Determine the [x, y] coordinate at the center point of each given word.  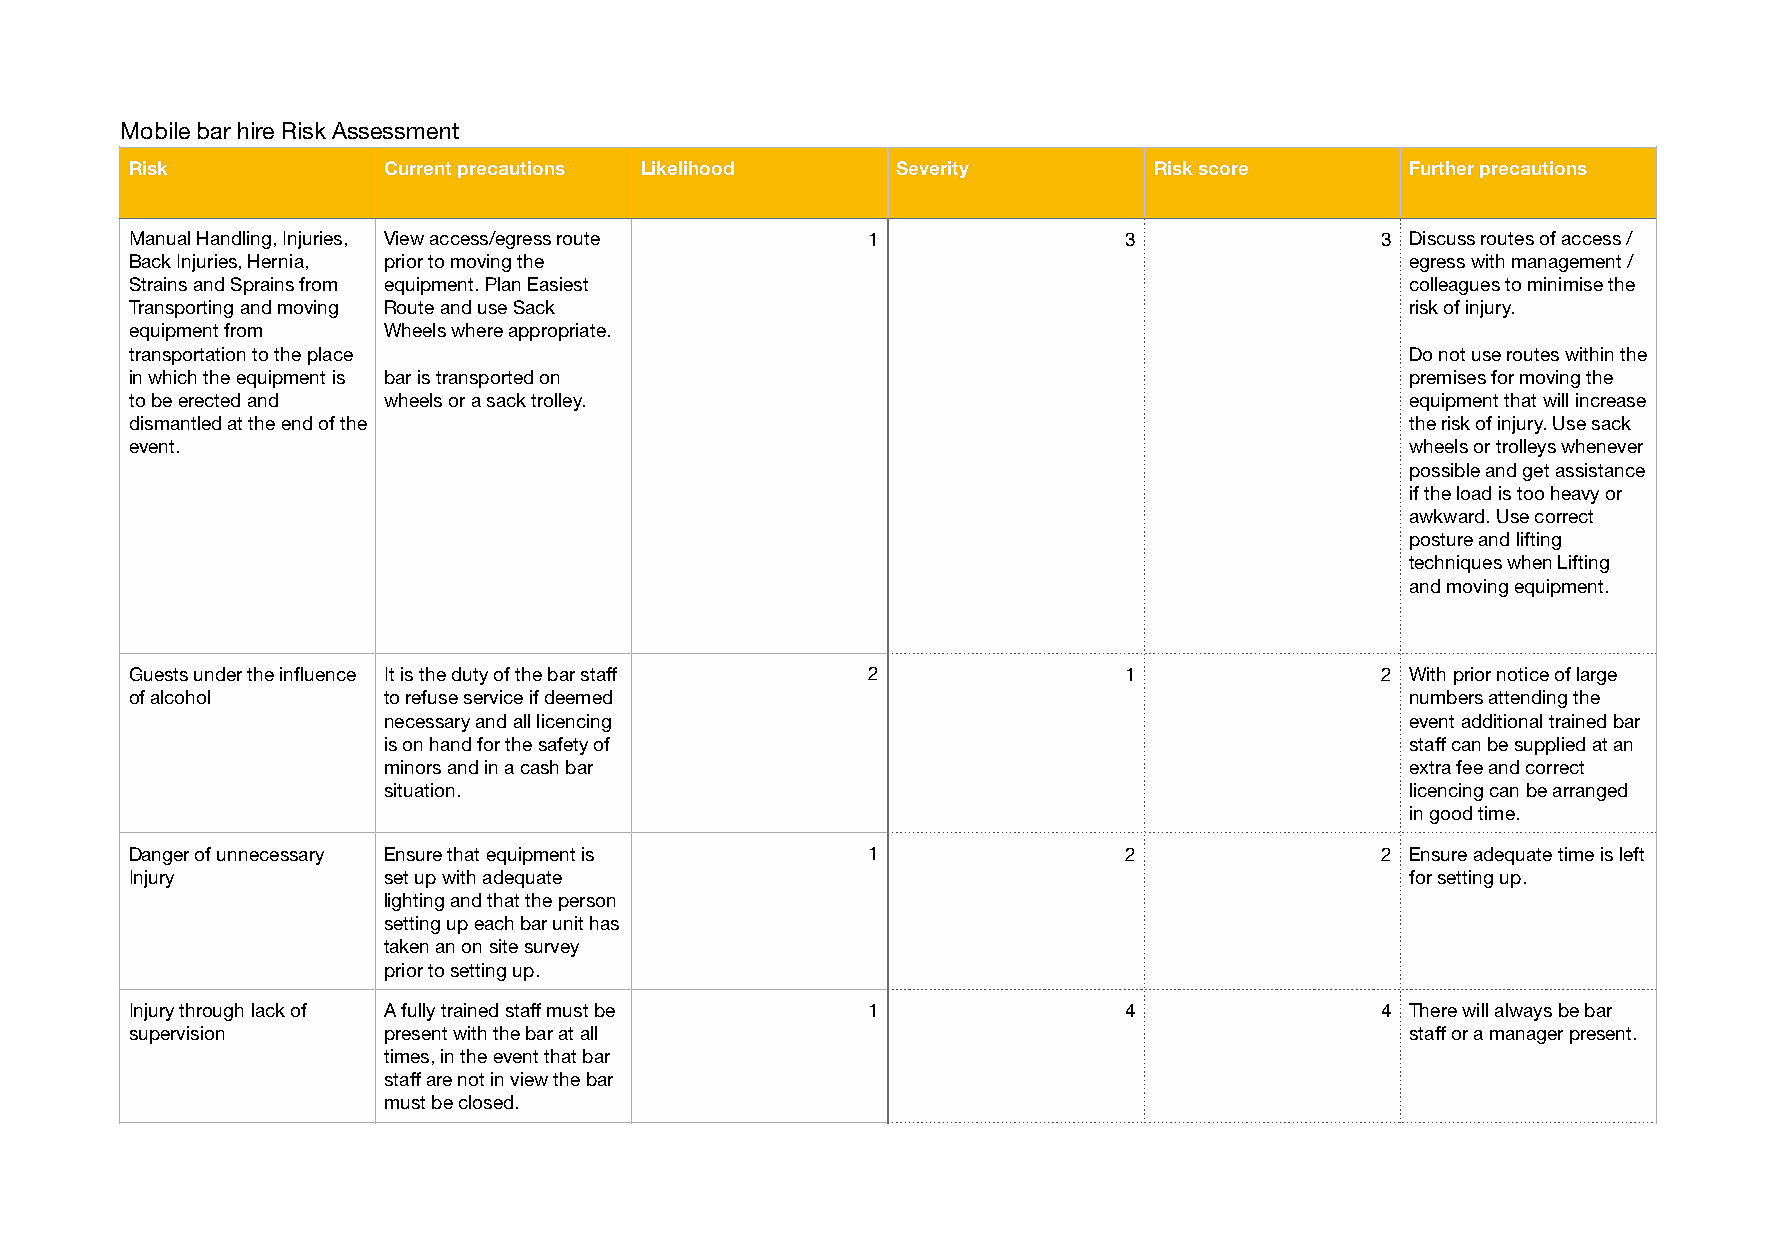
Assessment [395, 130]
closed [486, 1102]
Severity [932, 169]
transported [484, 379]
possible [1445, 472]
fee [1469, 767]
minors [413, 767]
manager [1526, 1037]
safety [563, 746]
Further [1442, 168]
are [439, 1081]
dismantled [175, 423]
